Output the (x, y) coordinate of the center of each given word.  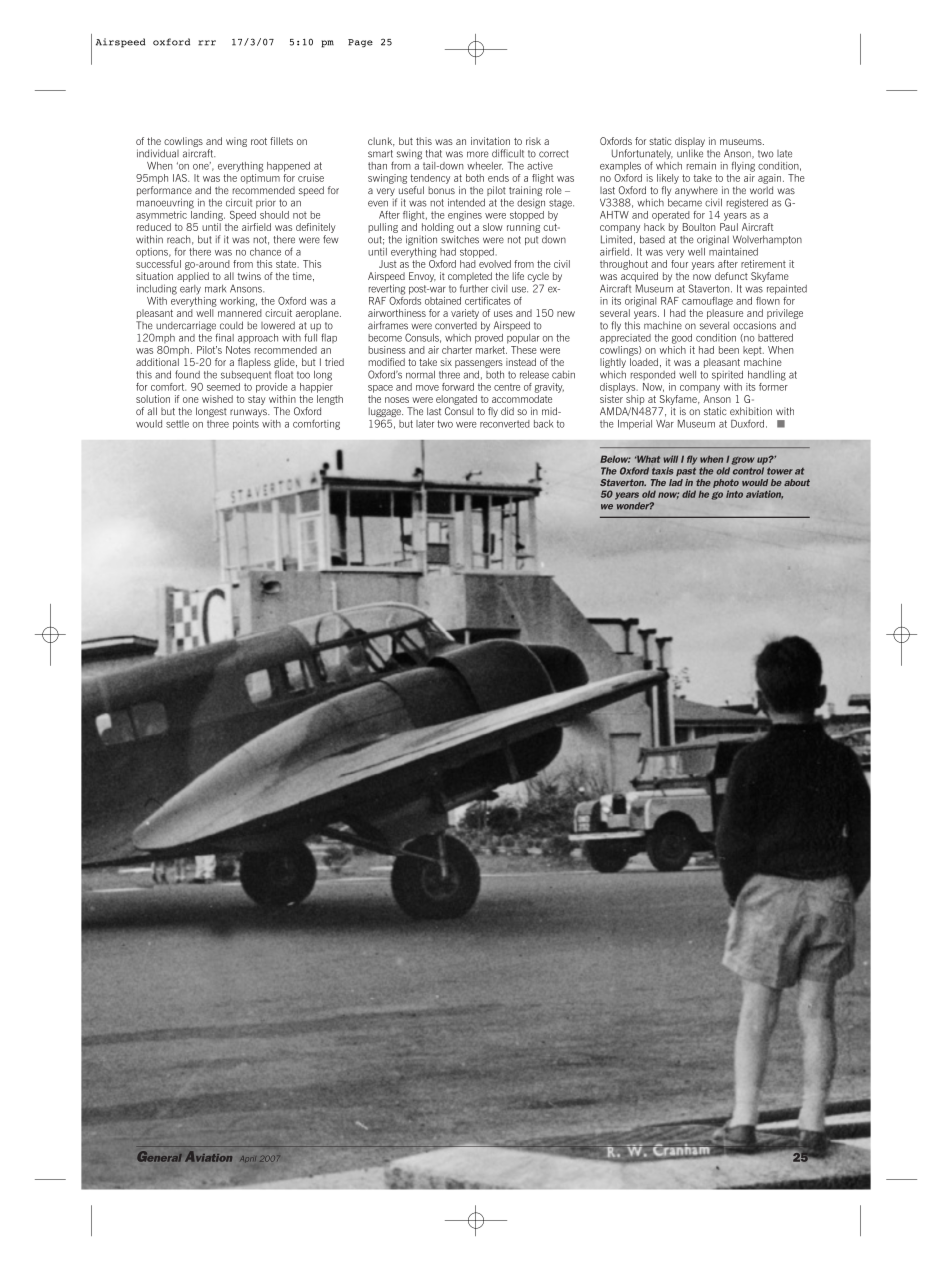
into (734, 494)
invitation (490, 141)
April (248, 1159)
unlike (690, 153)
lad (676, 482)
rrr (207, 43)
